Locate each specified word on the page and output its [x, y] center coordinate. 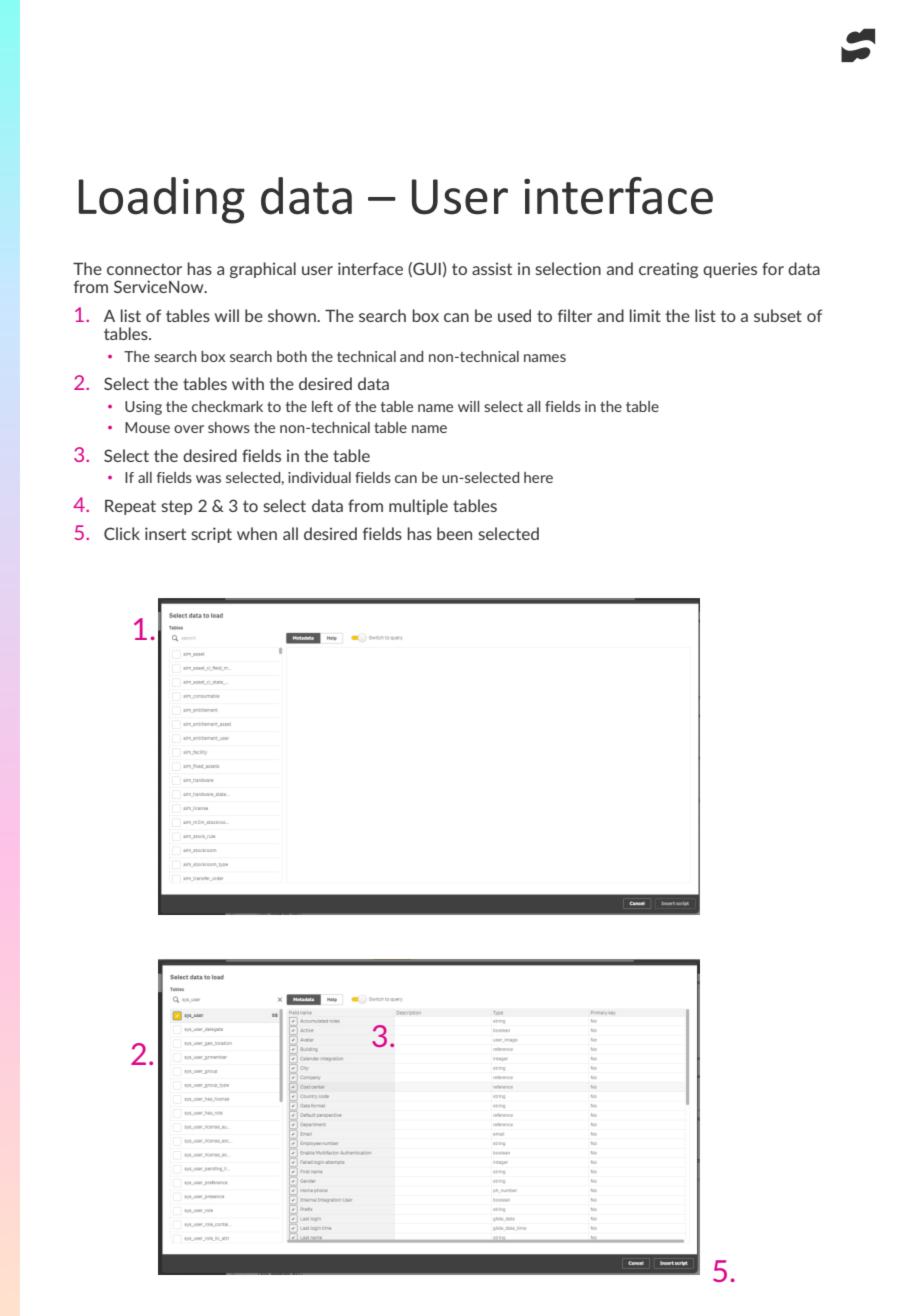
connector [144, 269]
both [292, 356]
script [211, 535]
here [538, 477]
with [248, 383]
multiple [418, 507]
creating [668, 270]
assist [492, 268]
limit [645, 315]
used [514, 315]
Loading [162, 200]
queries [730, 270]
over [189, 429]
